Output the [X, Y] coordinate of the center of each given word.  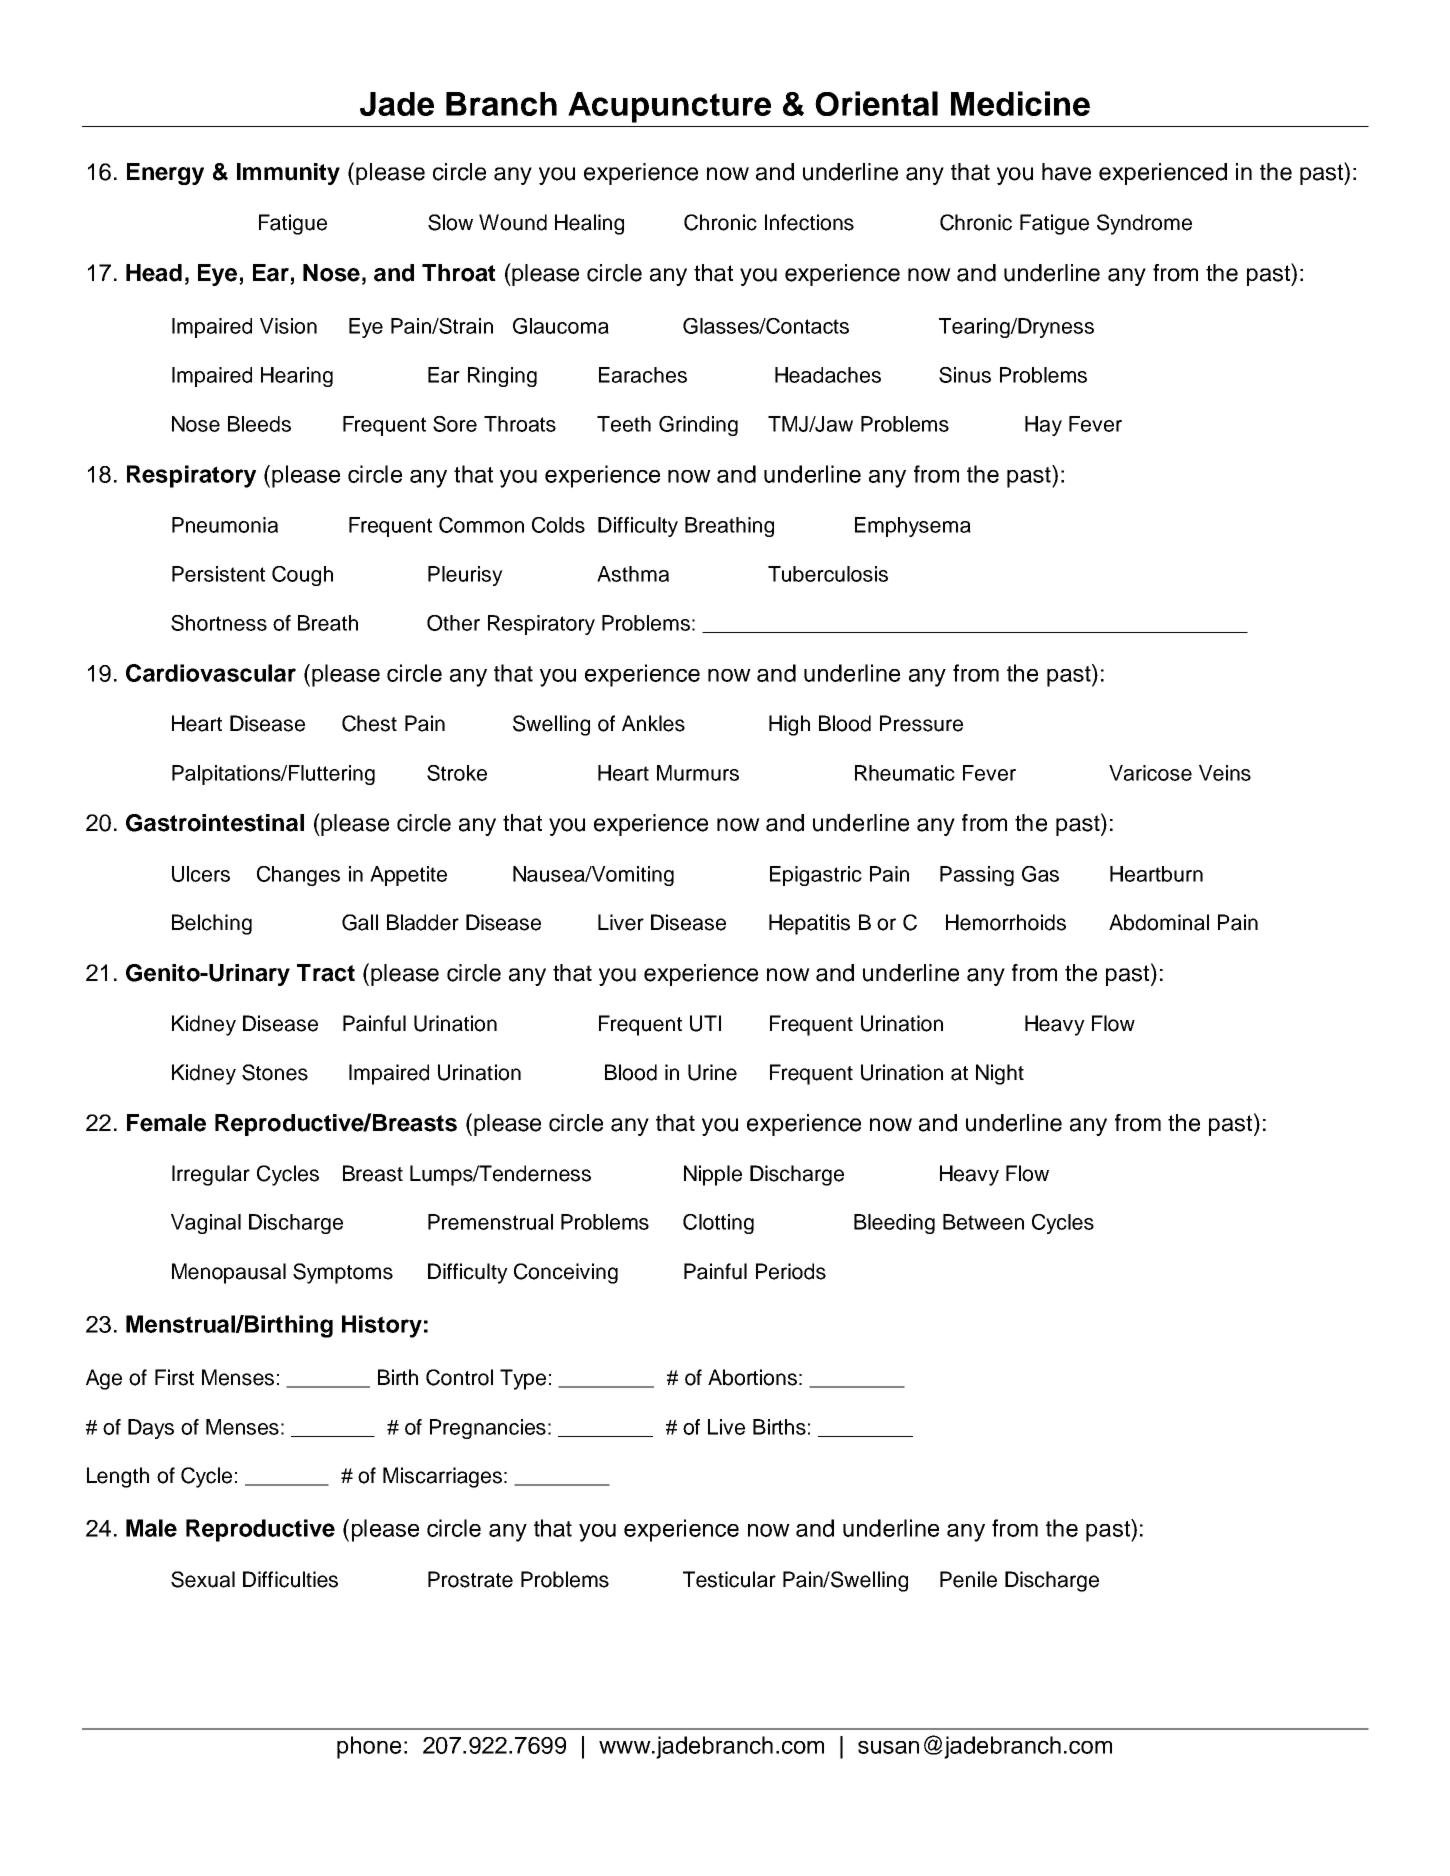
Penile [968, 1579]
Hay [1043, 426]
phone [369, 1747]
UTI [705, 1023]
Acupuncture [669, 107]
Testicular [729, 1579]
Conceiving [566, 1273]
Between [983, 1222]
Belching [212, 924]
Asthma [633, 574]
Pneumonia [225, 525]
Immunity [288, 174]
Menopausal [229, 1273]
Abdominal [1159, 922]
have [1066, 172]
